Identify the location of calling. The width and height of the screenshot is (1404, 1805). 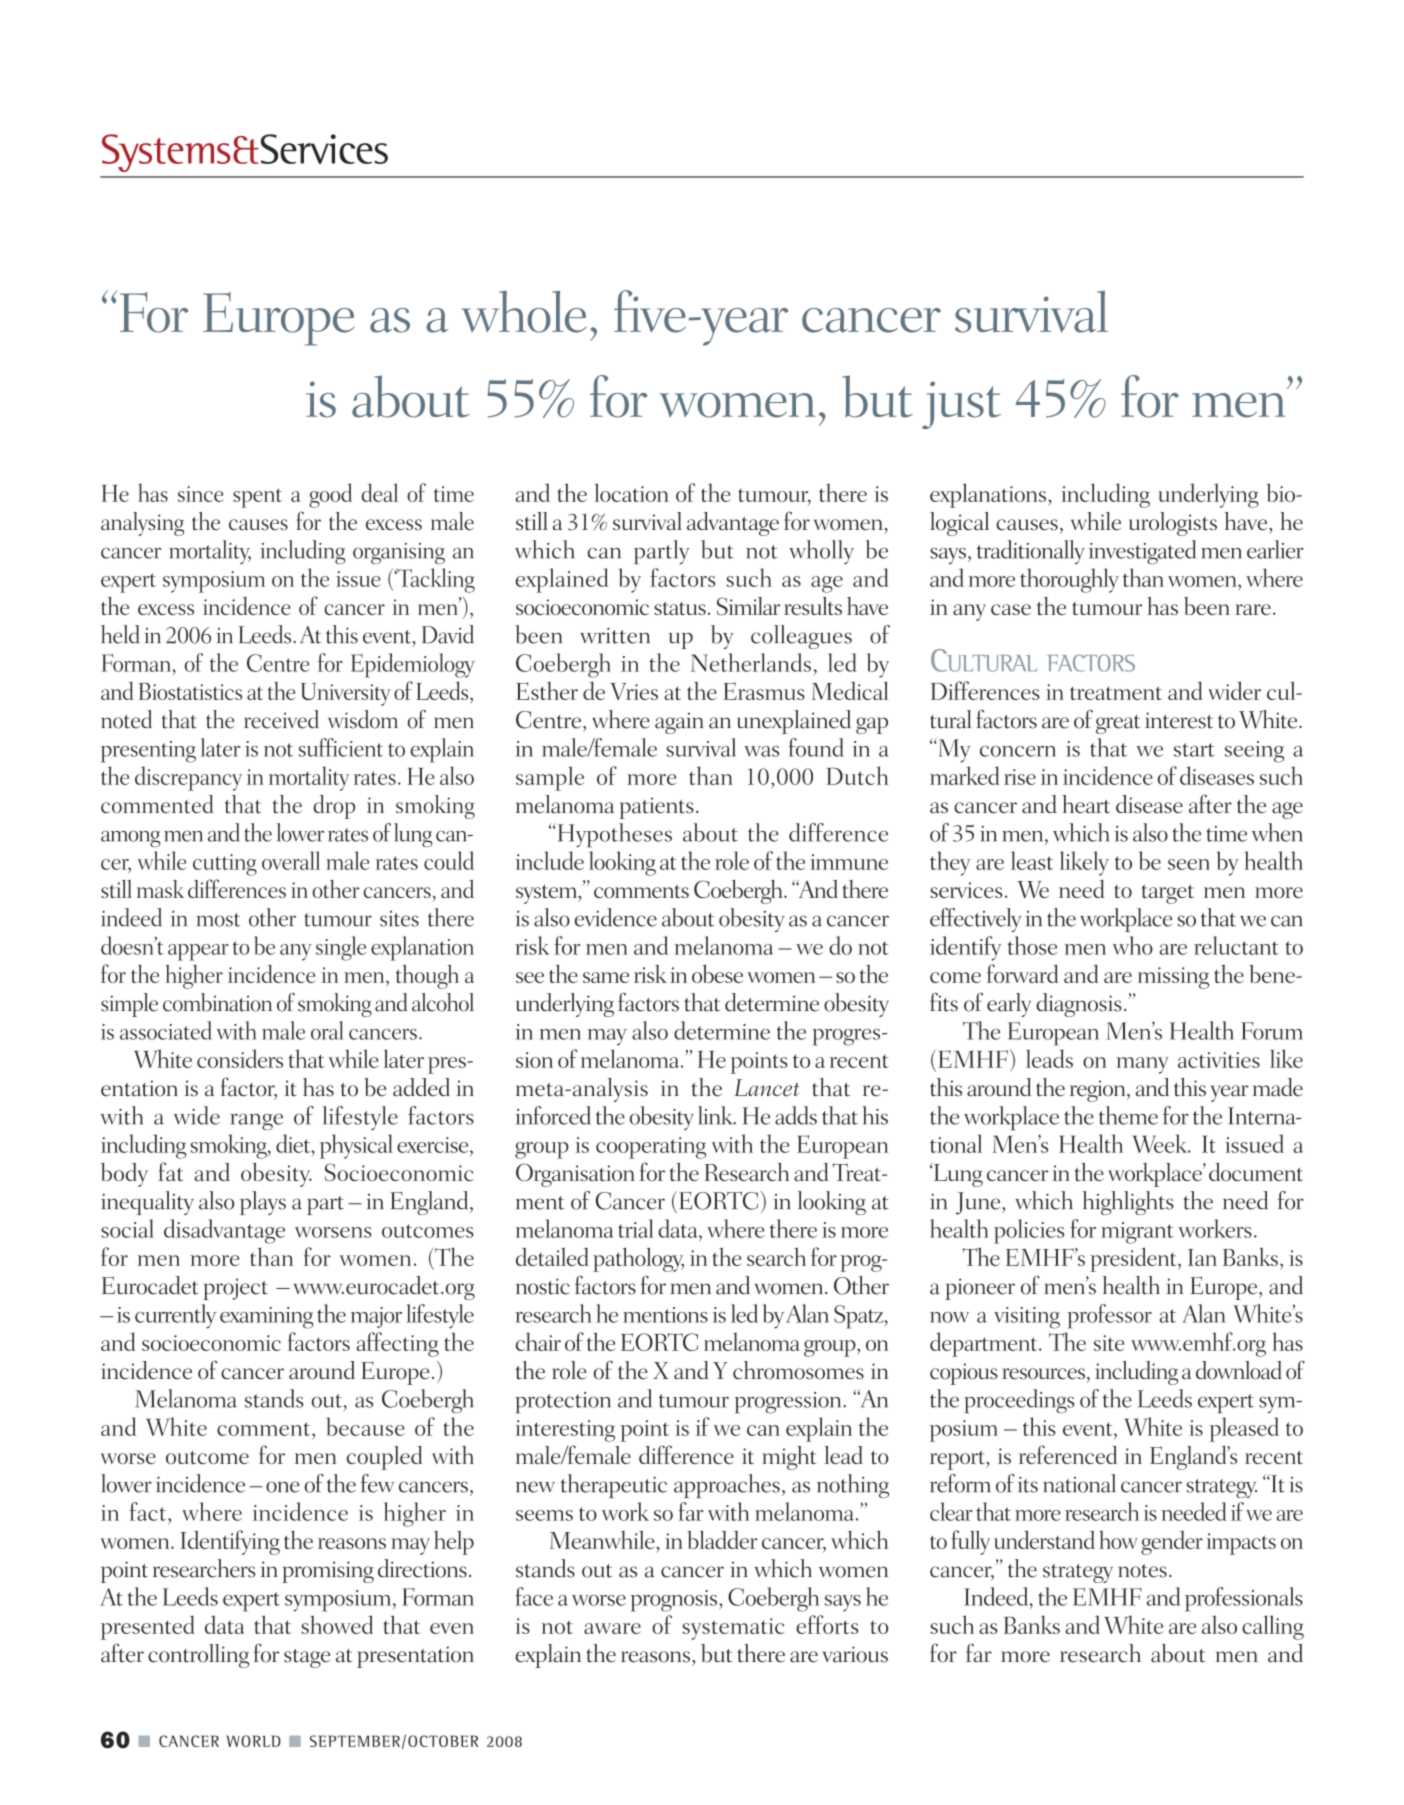
(1273, 1627).
